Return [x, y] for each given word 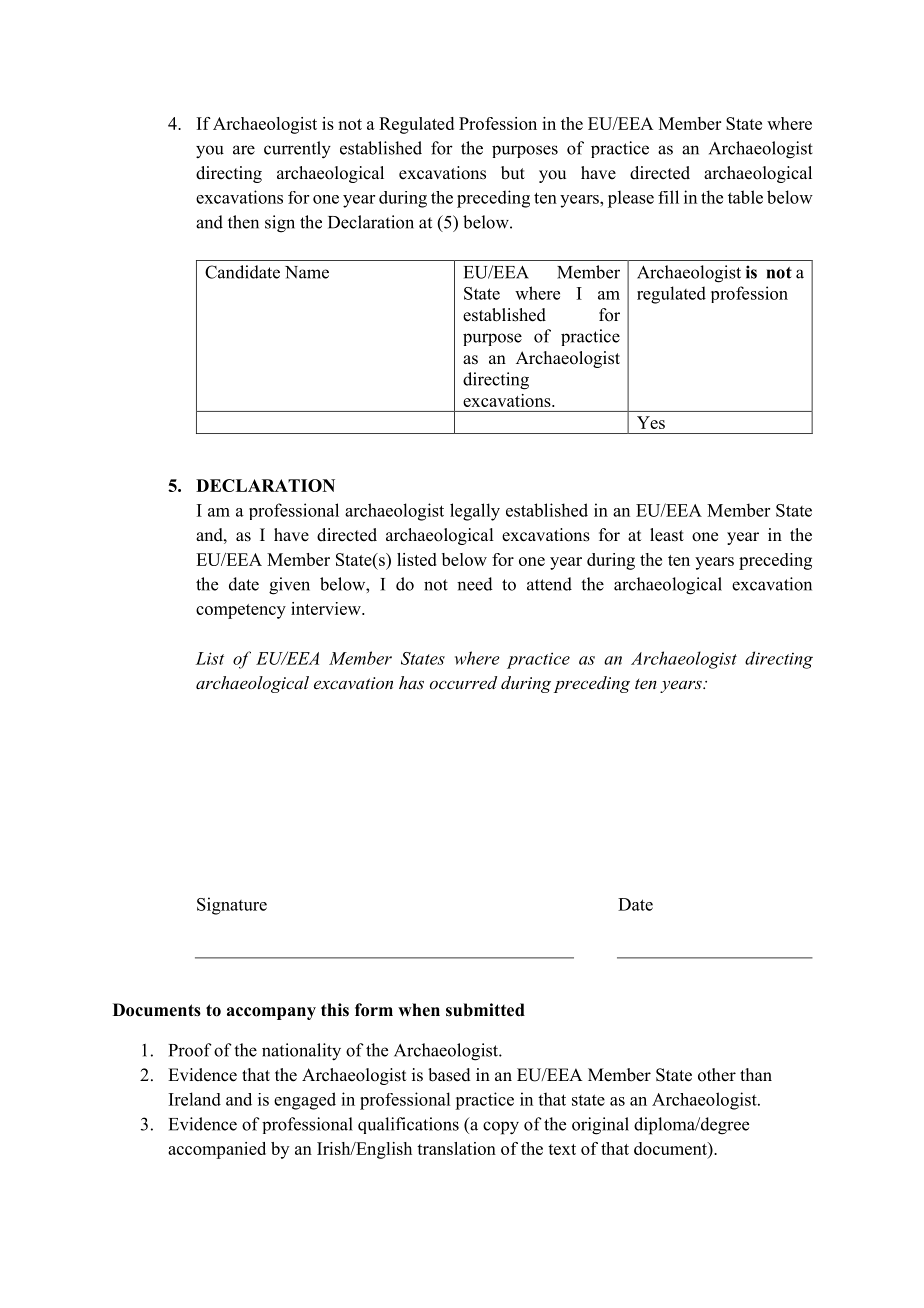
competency [241, 611]
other [717, 1075]
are [244, 150]
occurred [463, 682]
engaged [305, 1101]
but [513, 173]
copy [501, 1128]
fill [668, 197]
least [667, 535]
